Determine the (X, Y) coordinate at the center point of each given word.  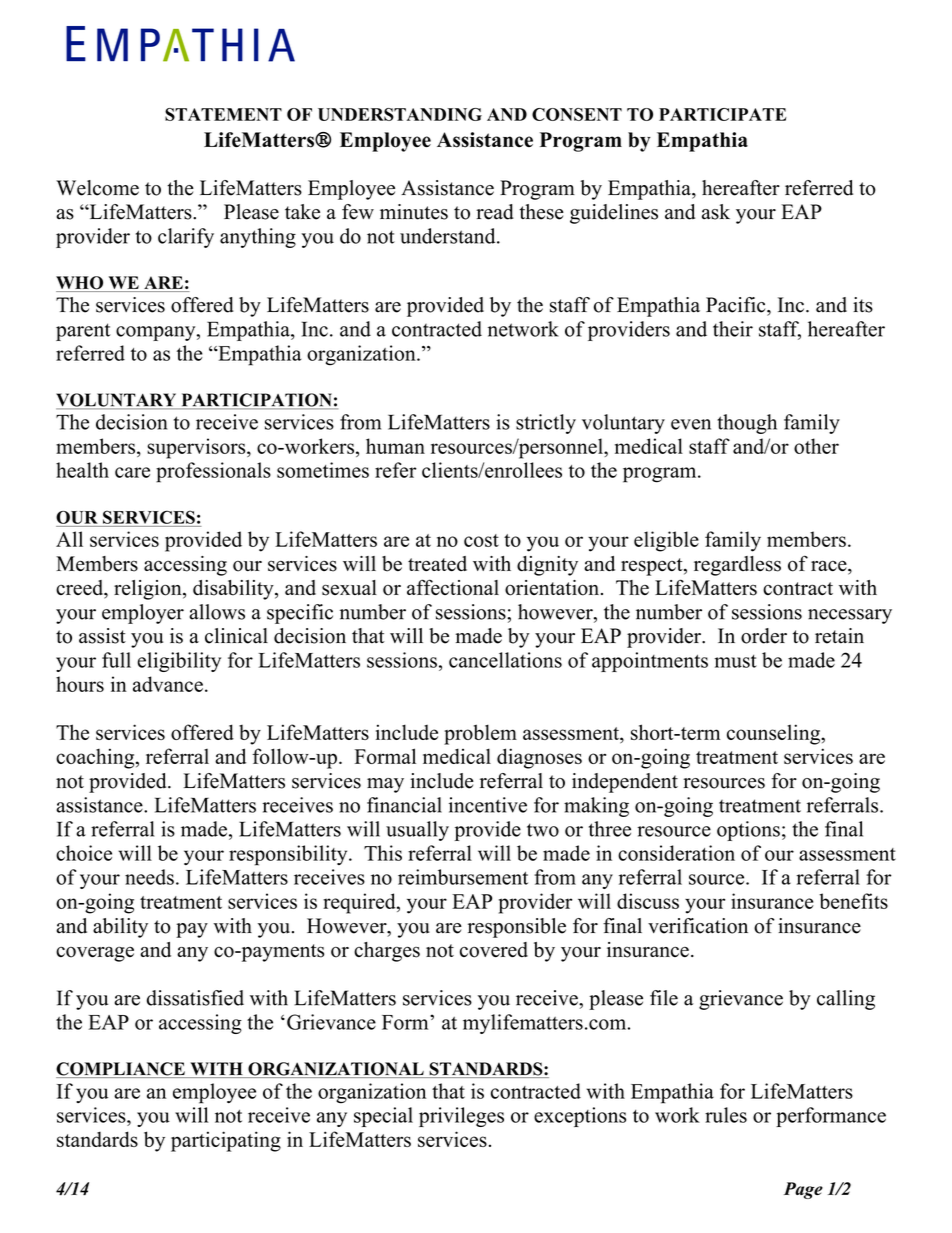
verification (698, 926)
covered (494, 950)
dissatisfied (195, 998)
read (495, 212)
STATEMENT (223, 114)
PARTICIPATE (723, 114)
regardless (737, 566)
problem (480, 734)
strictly (546, 424)
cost (481, 540)
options (748, 831)
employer (143, 614)
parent (83, 332)
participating (226, 1141)
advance (168, 684)
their (733, 329)
